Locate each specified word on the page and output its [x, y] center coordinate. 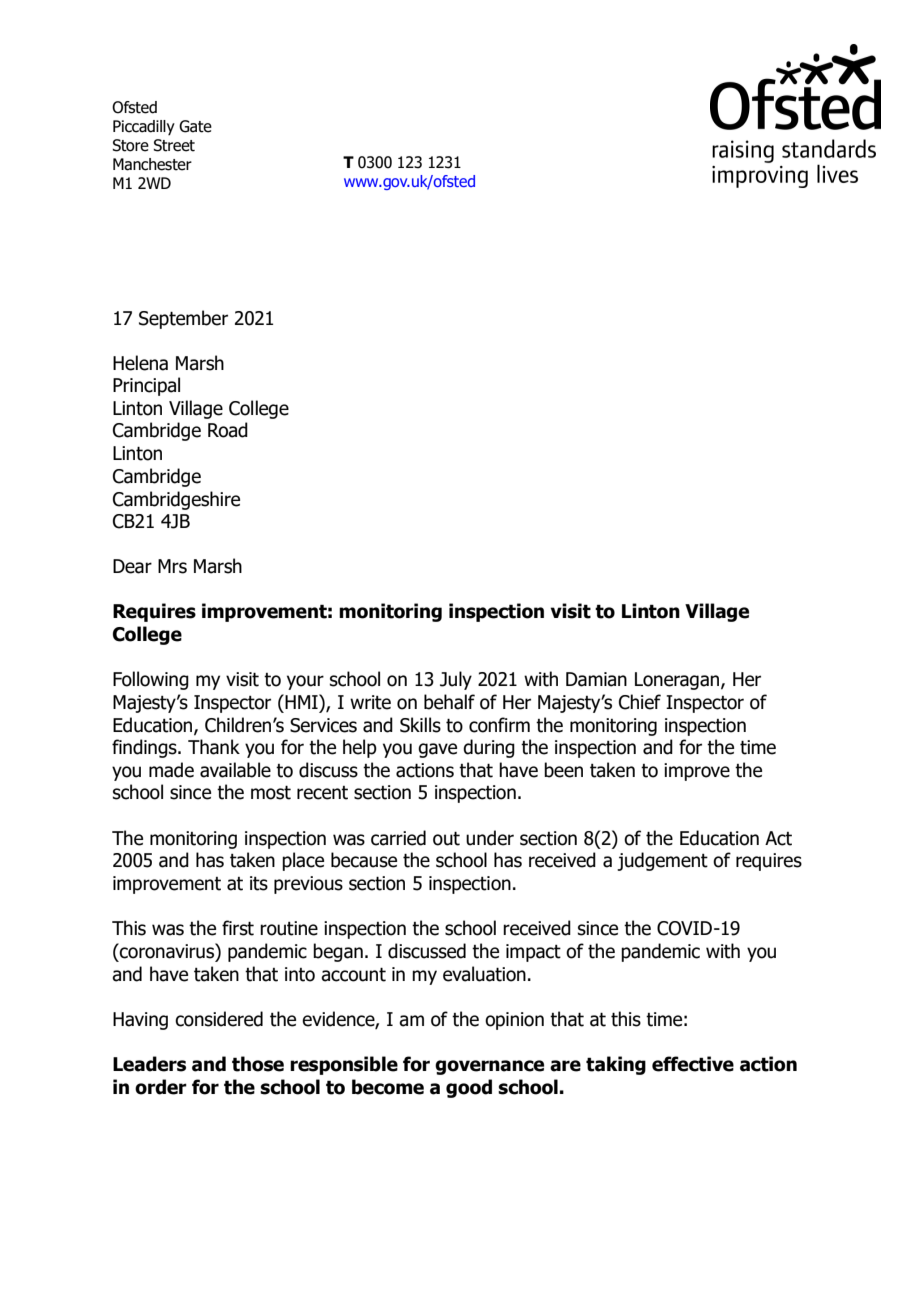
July [456, 680]
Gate [195, 126]
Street [174, 145]
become [388, 1087]
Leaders [149, 1064]
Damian [596, 679]
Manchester [152, 164]
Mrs [172, 566]
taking [616, 1065]
